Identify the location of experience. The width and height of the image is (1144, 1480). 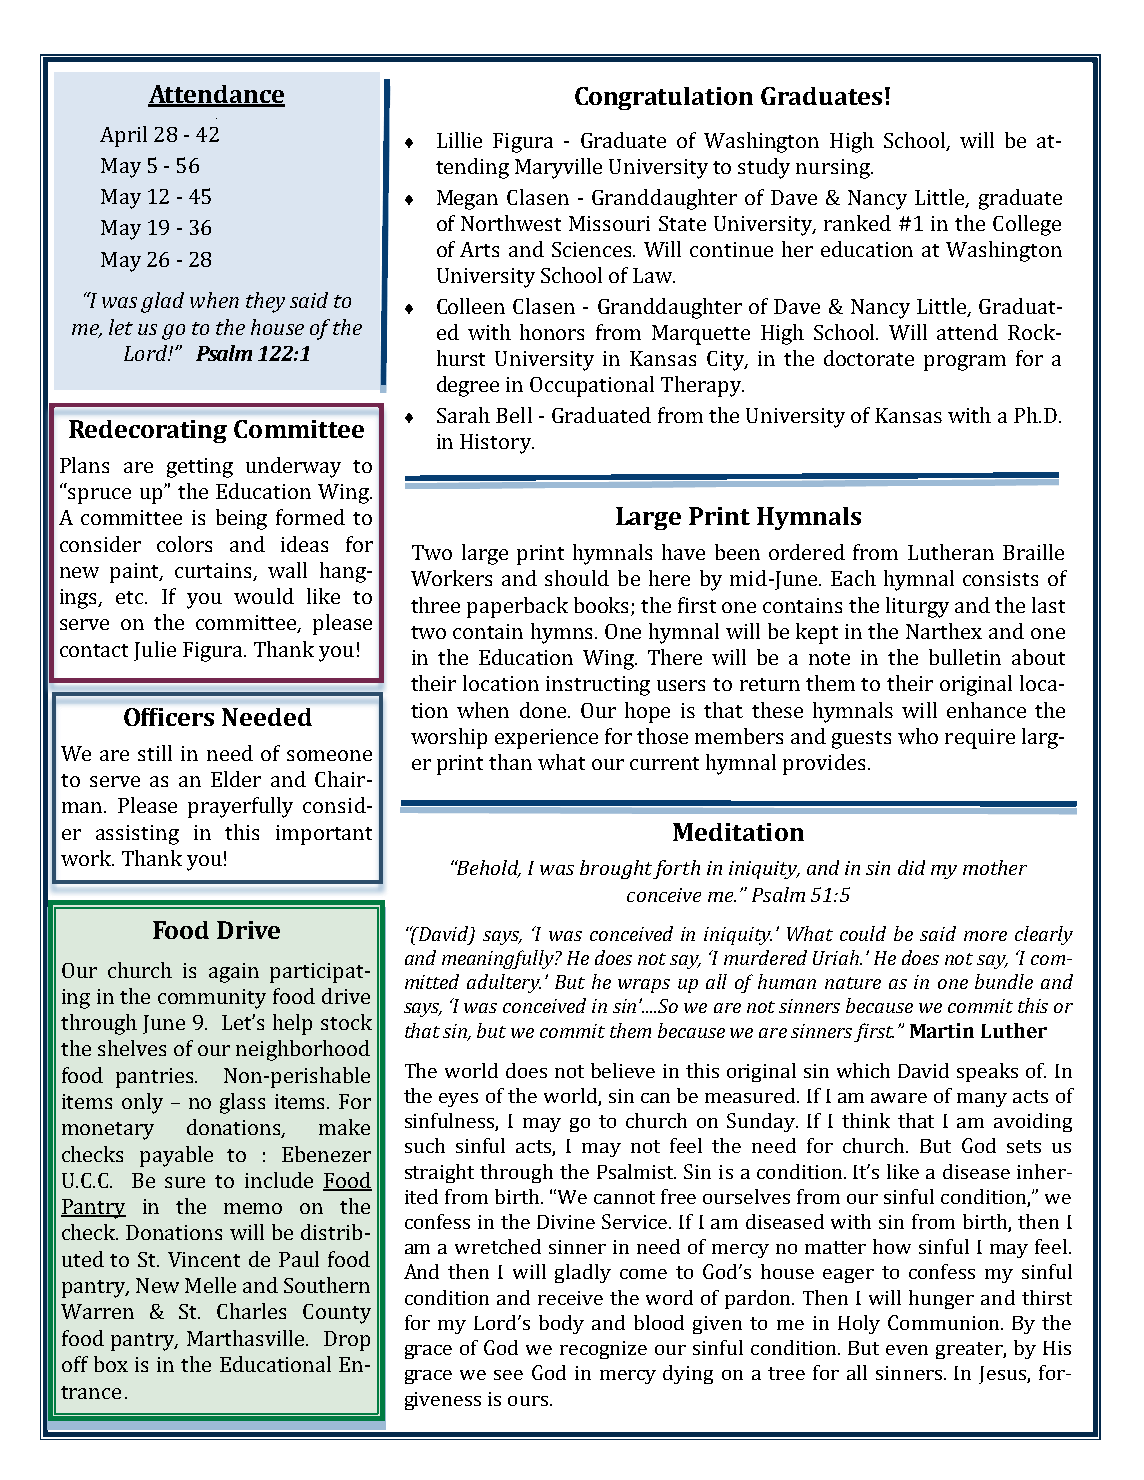
(546, 739).
